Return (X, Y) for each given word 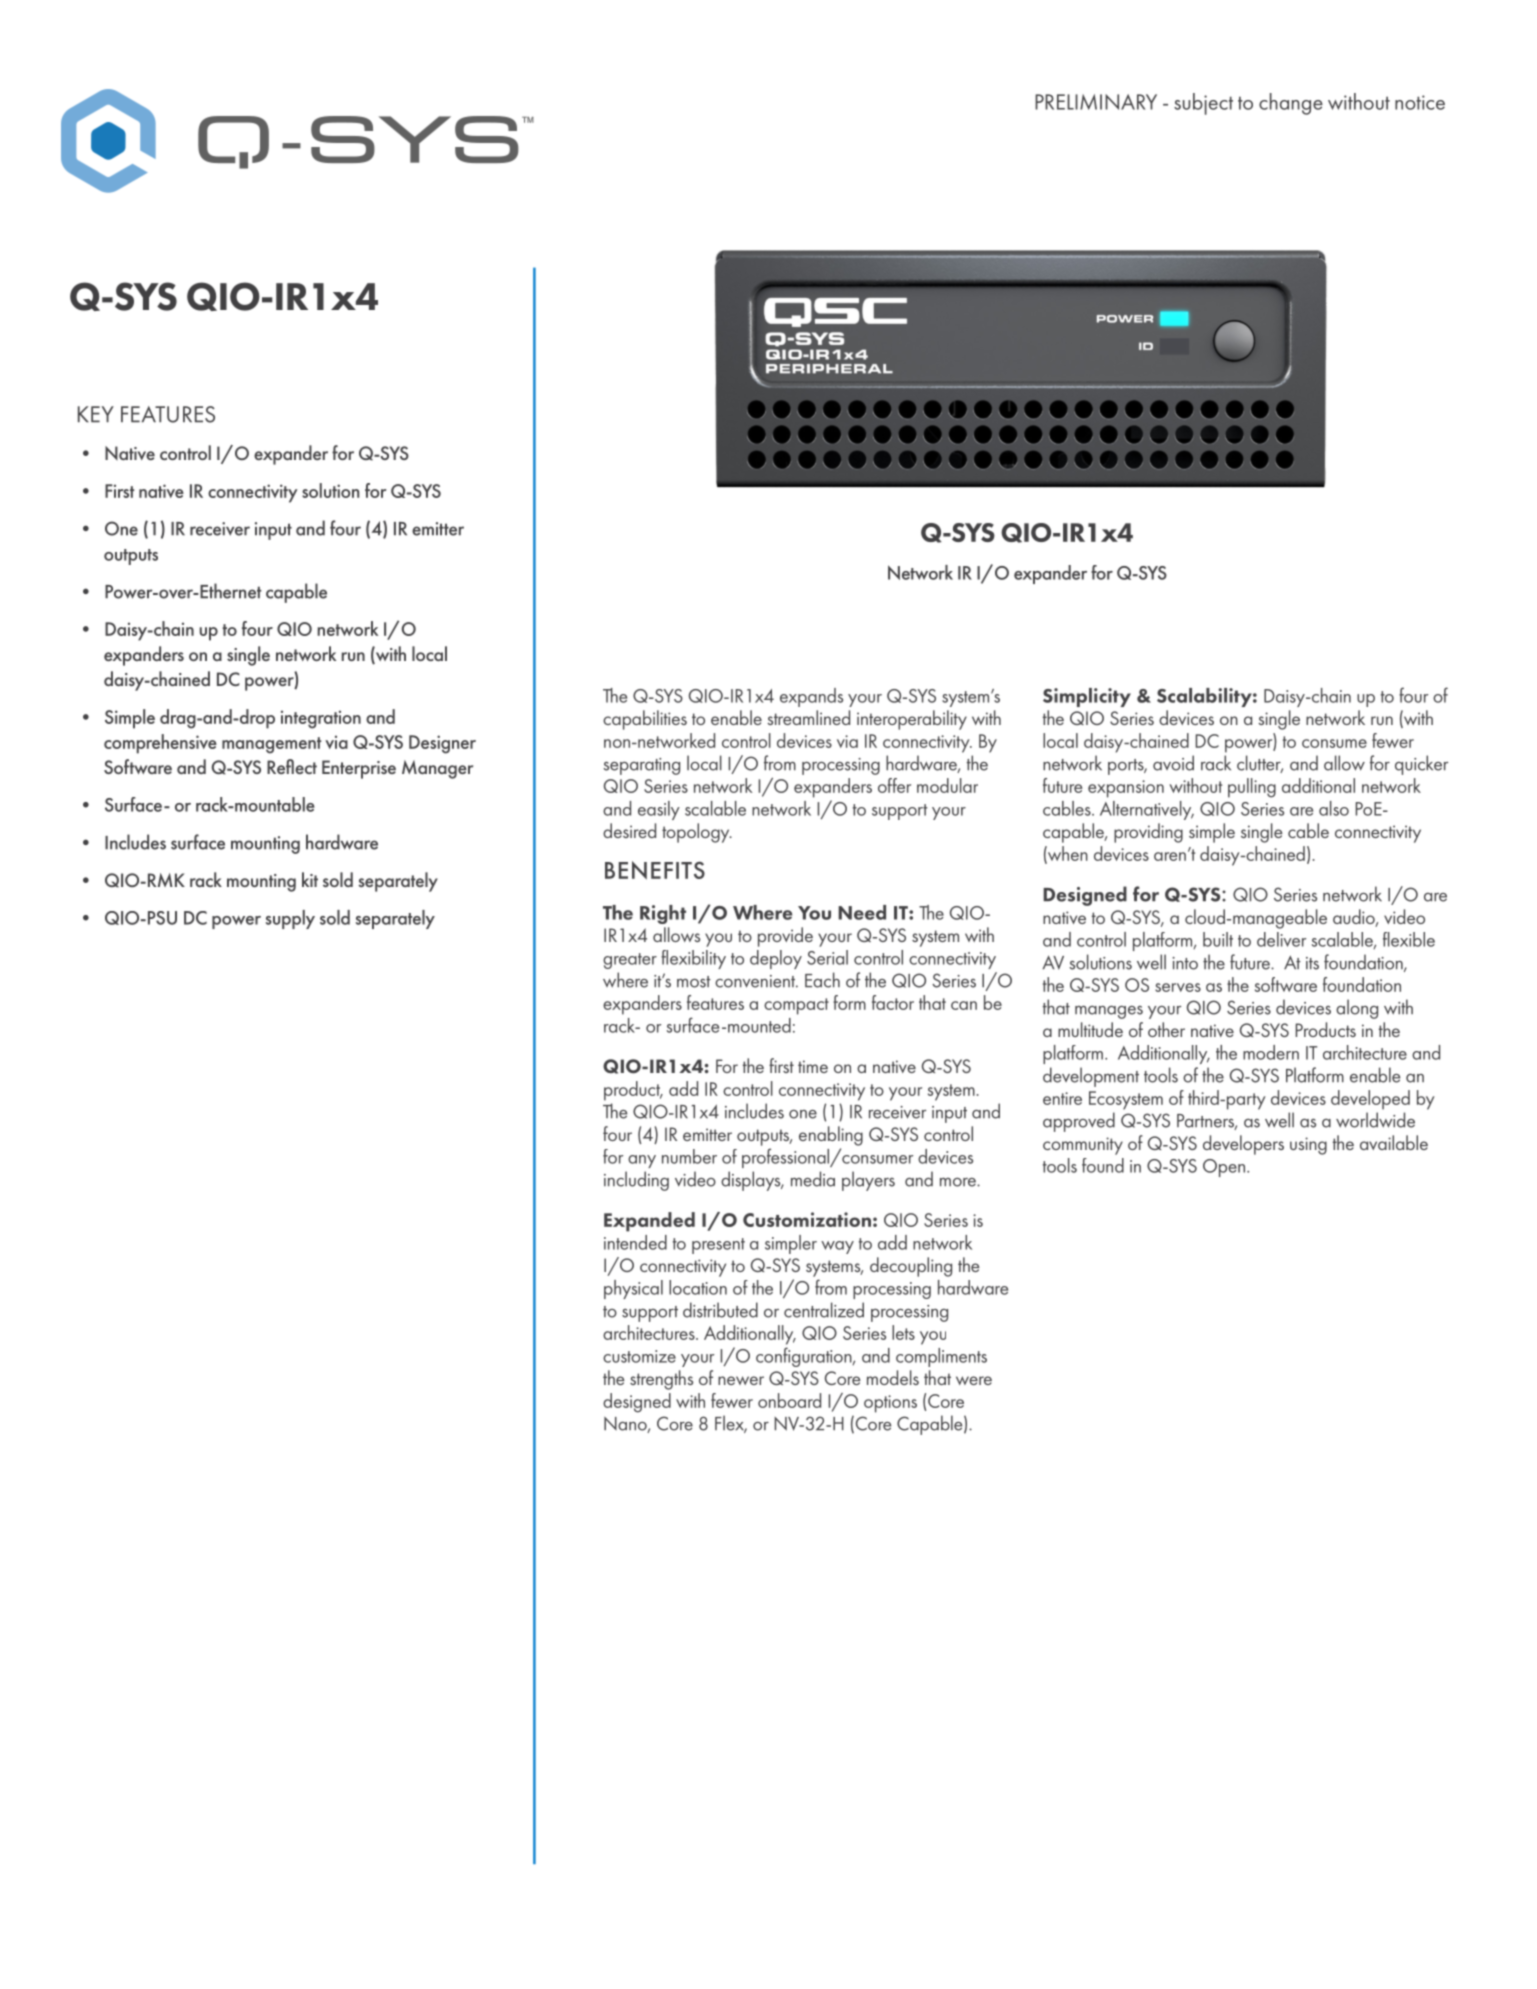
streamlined (808, 717)
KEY (96, 414)
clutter (1260, 764)
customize (639, 1356)
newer (741, 1380)
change (1291, 104)
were (974, 1380)
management (272, 745)
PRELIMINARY (1096, 102)
